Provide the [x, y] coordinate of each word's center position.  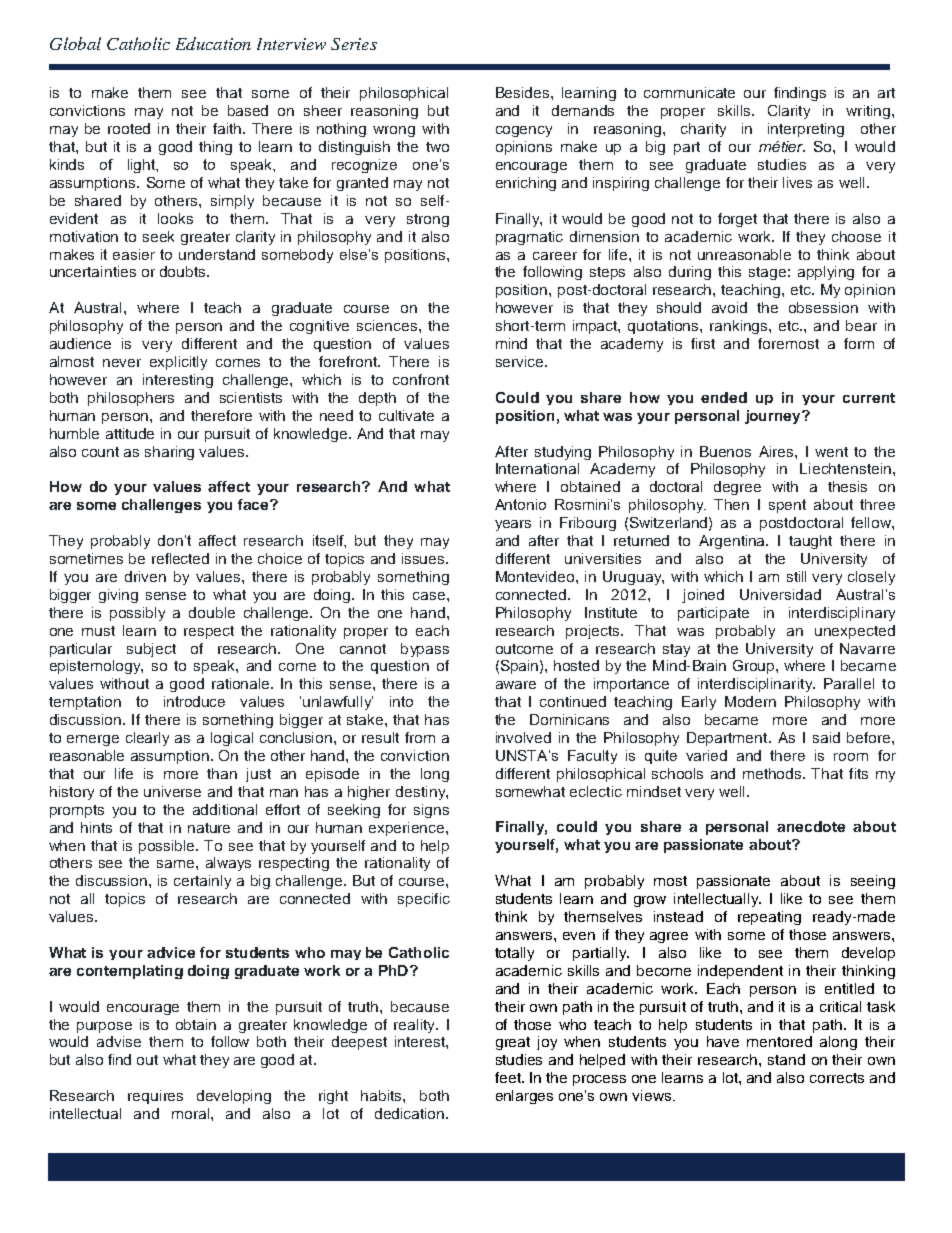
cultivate [406, 415]
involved [523, 737]
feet [509, 1077]
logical [232, 739]
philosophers [131, 399]
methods [773, 773]
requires [155, 1097]
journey [774, 417]
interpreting [806, 130]
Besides [524, 92]
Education [213, 43]
